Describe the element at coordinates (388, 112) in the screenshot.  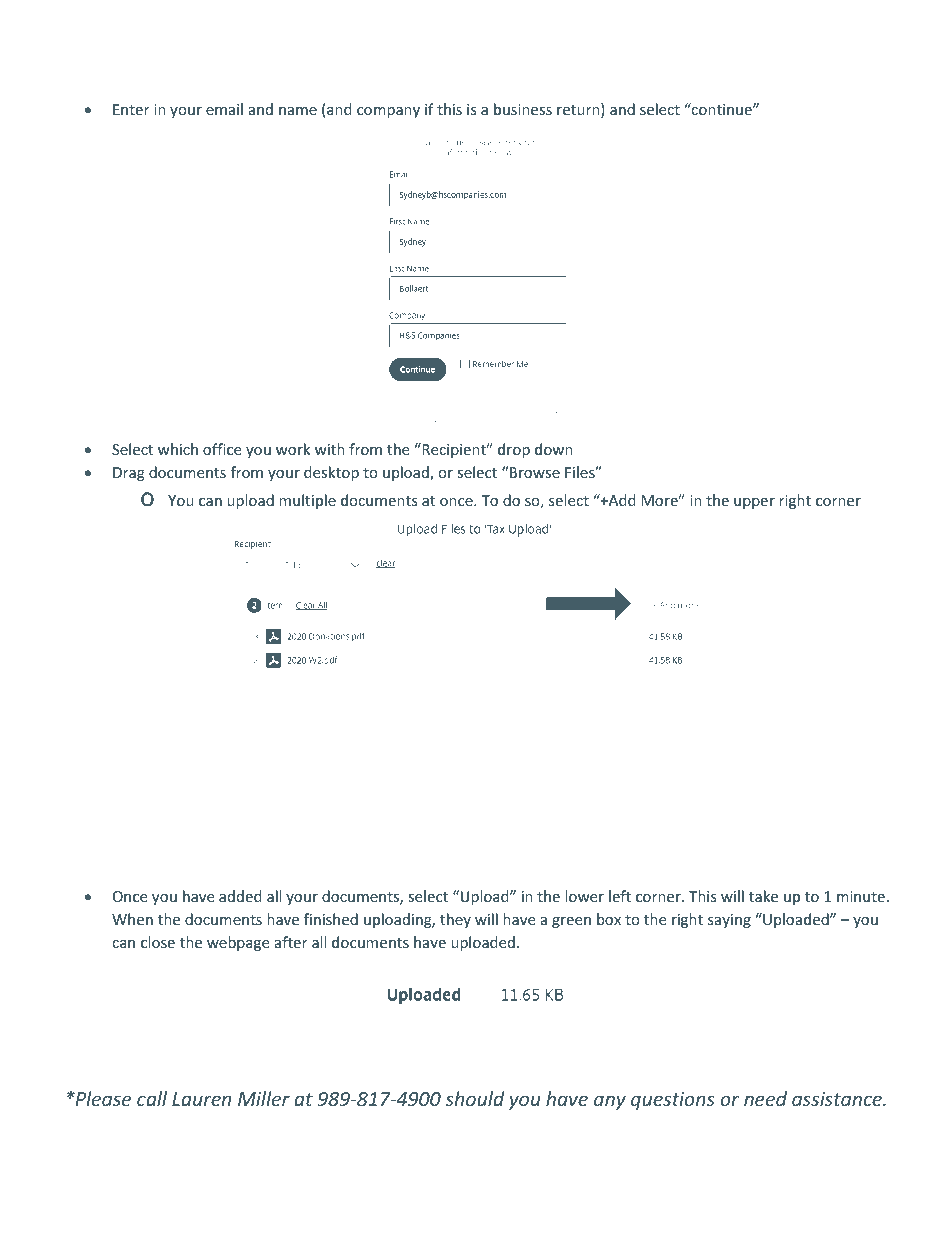
I see `company` at that location.
